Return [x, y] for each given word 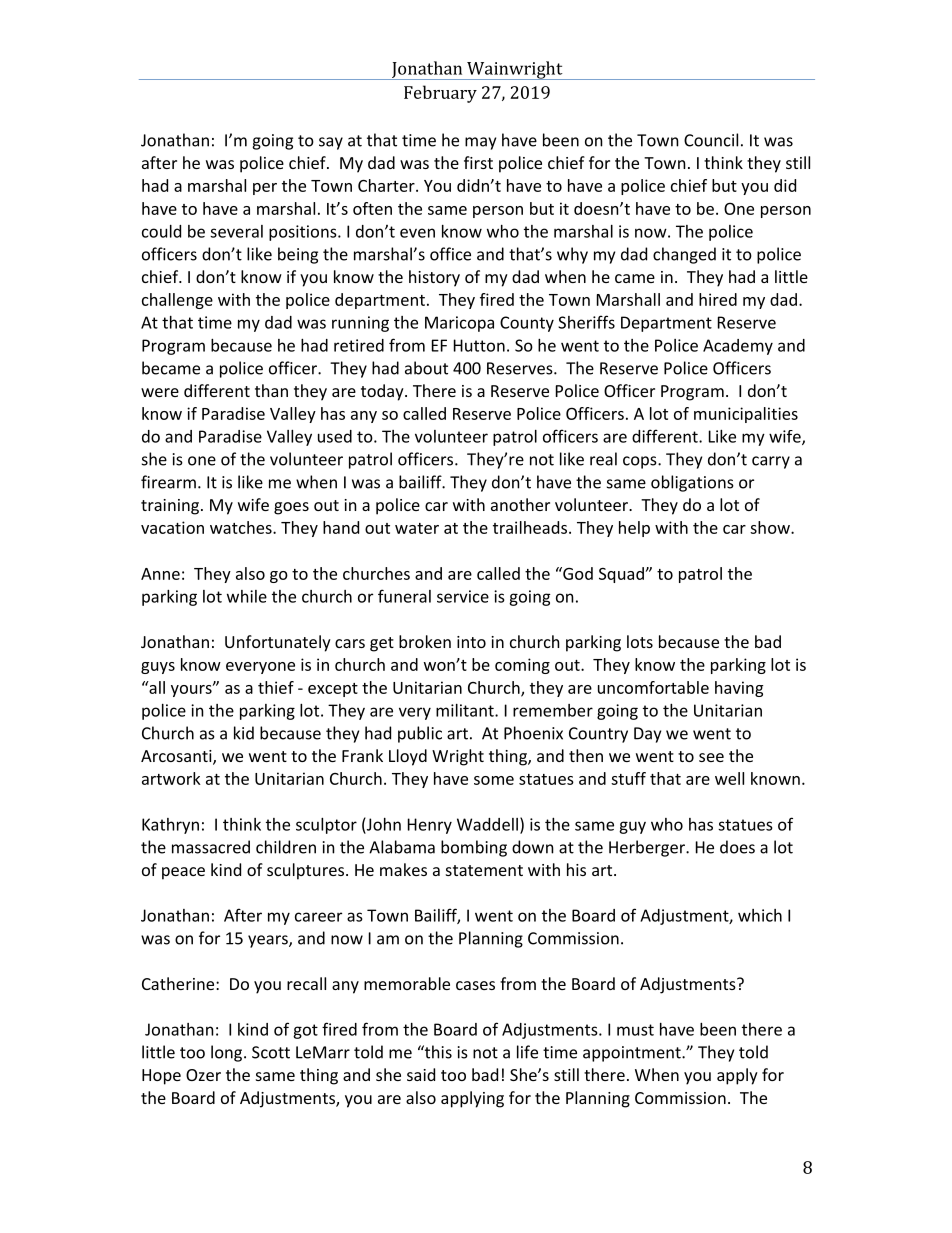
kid [244, 733]
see [711, 757]
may [480, 143]
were [160, 392]
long [228, 1053]
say [331, 143]
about [426, 368]
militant [466, 710]
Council [711, 140]
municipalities [746, 415]
